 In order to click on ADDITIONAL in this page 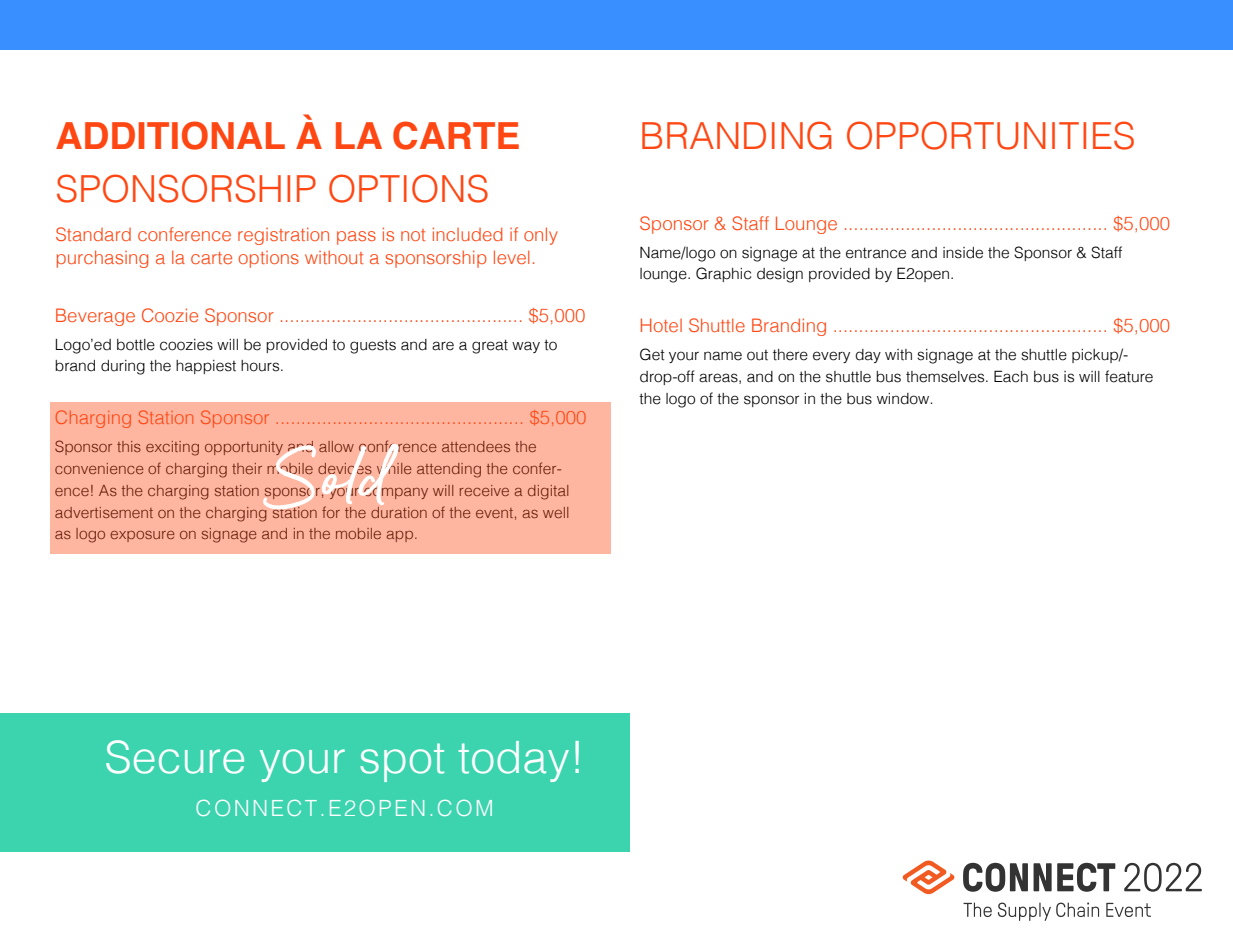, I will do `click(170, 135)`.
